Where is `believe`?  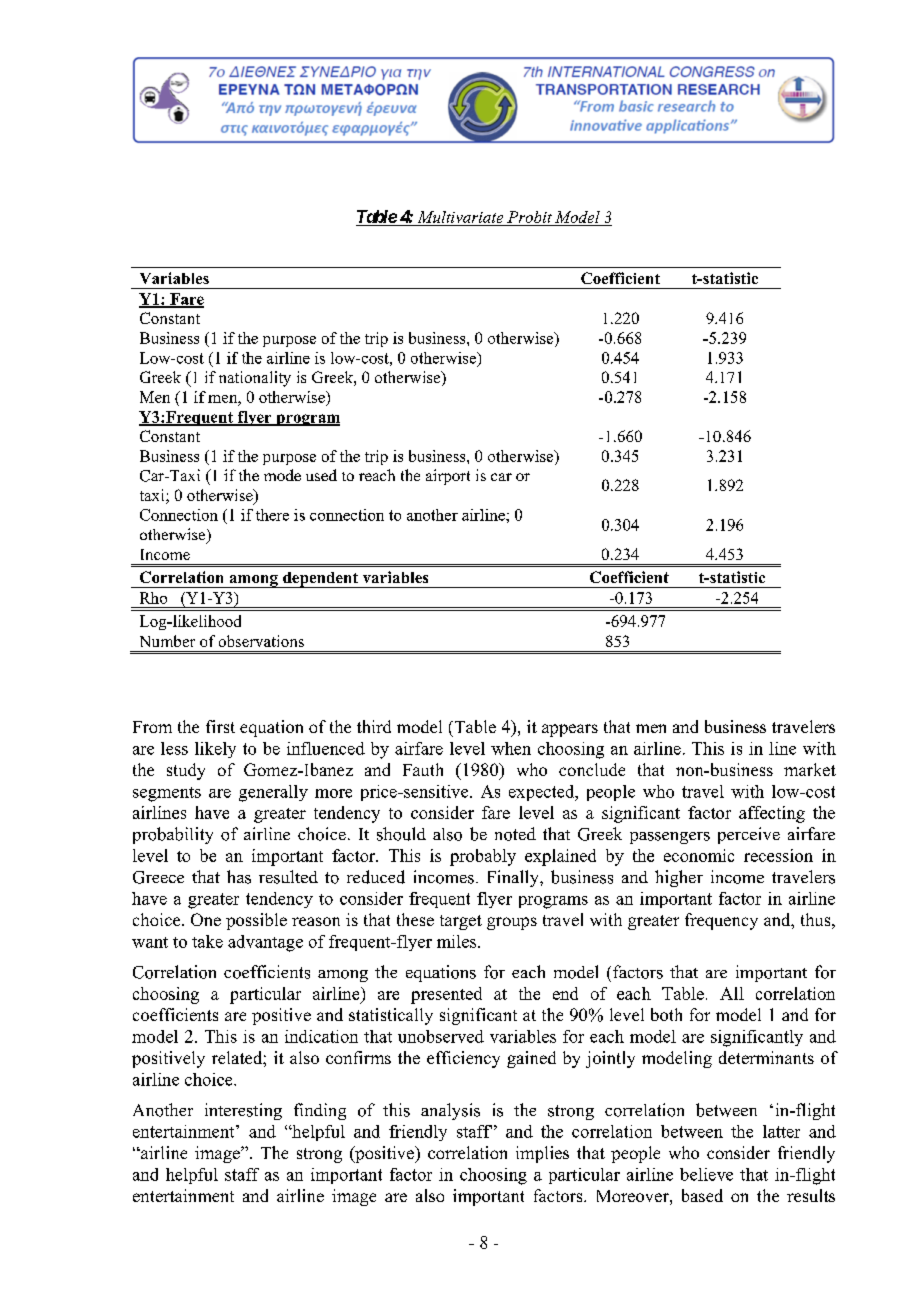
believe is located at coordinates (706, 1174).
